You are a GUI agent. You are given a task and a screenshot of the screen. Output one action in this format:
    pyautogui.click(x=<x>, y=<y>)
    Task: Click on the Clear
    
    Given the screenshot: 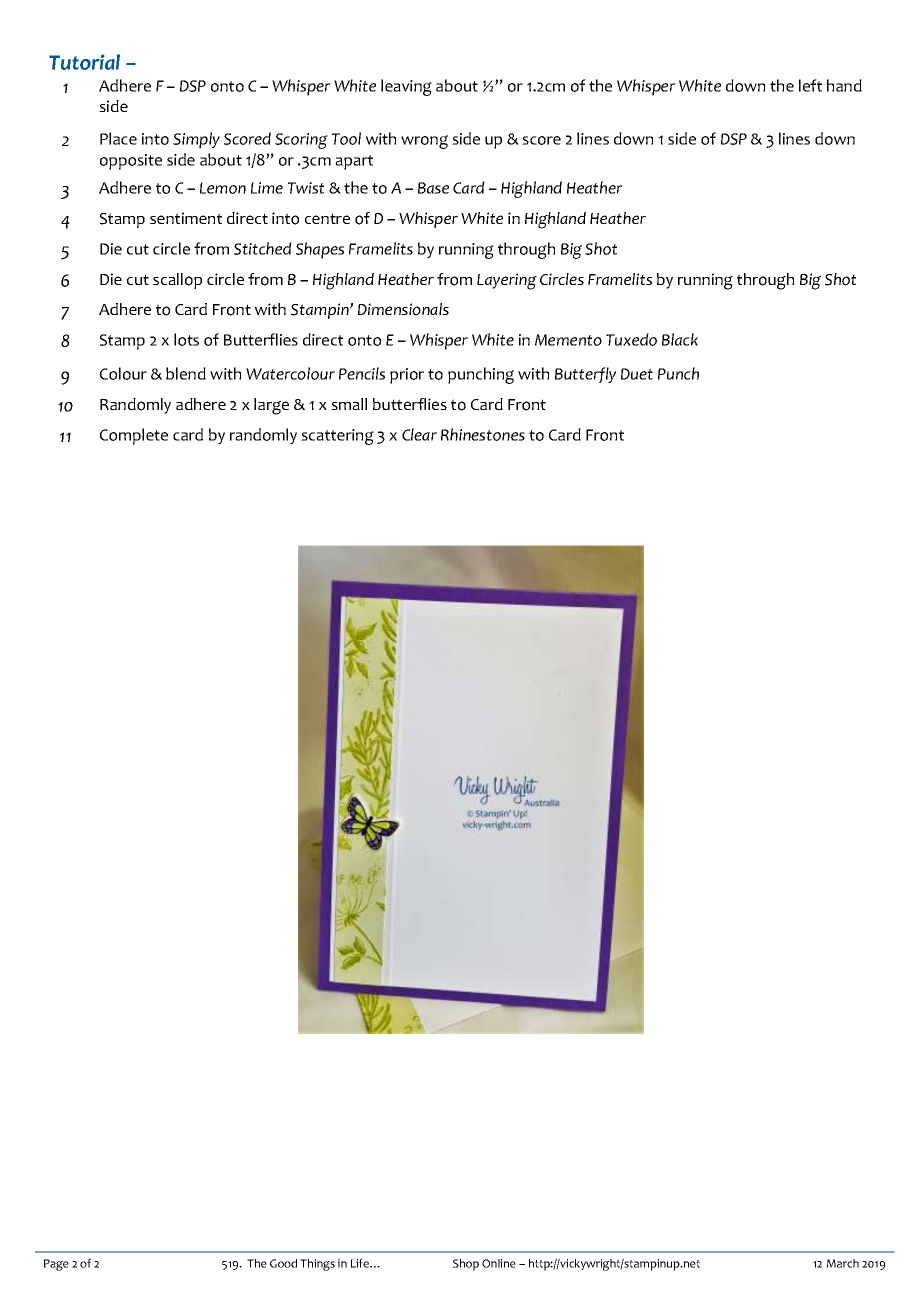 What is the action you would take?
    pyautogui.click(x=419, y=434)
